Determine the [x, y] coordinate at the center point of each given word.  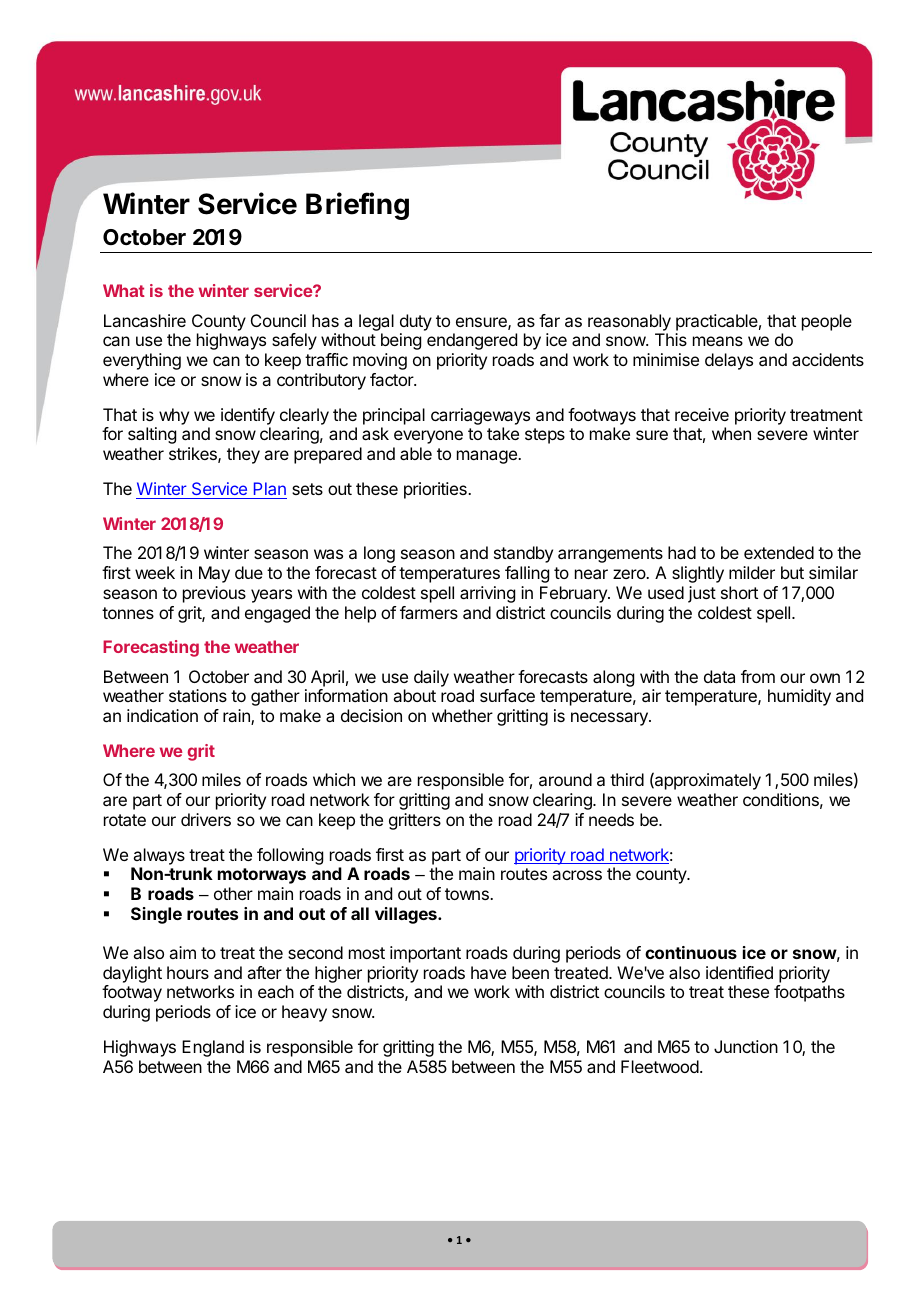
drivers [206, 819]
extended [779, 552]
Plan [269, 490]
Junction [746, 1046]
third [627, 779]
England [213, 1048]
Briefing [357, 206]
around [565, 779]
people [827, 322]
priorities [436, 490]
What [124, 290]
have [488, 972]
